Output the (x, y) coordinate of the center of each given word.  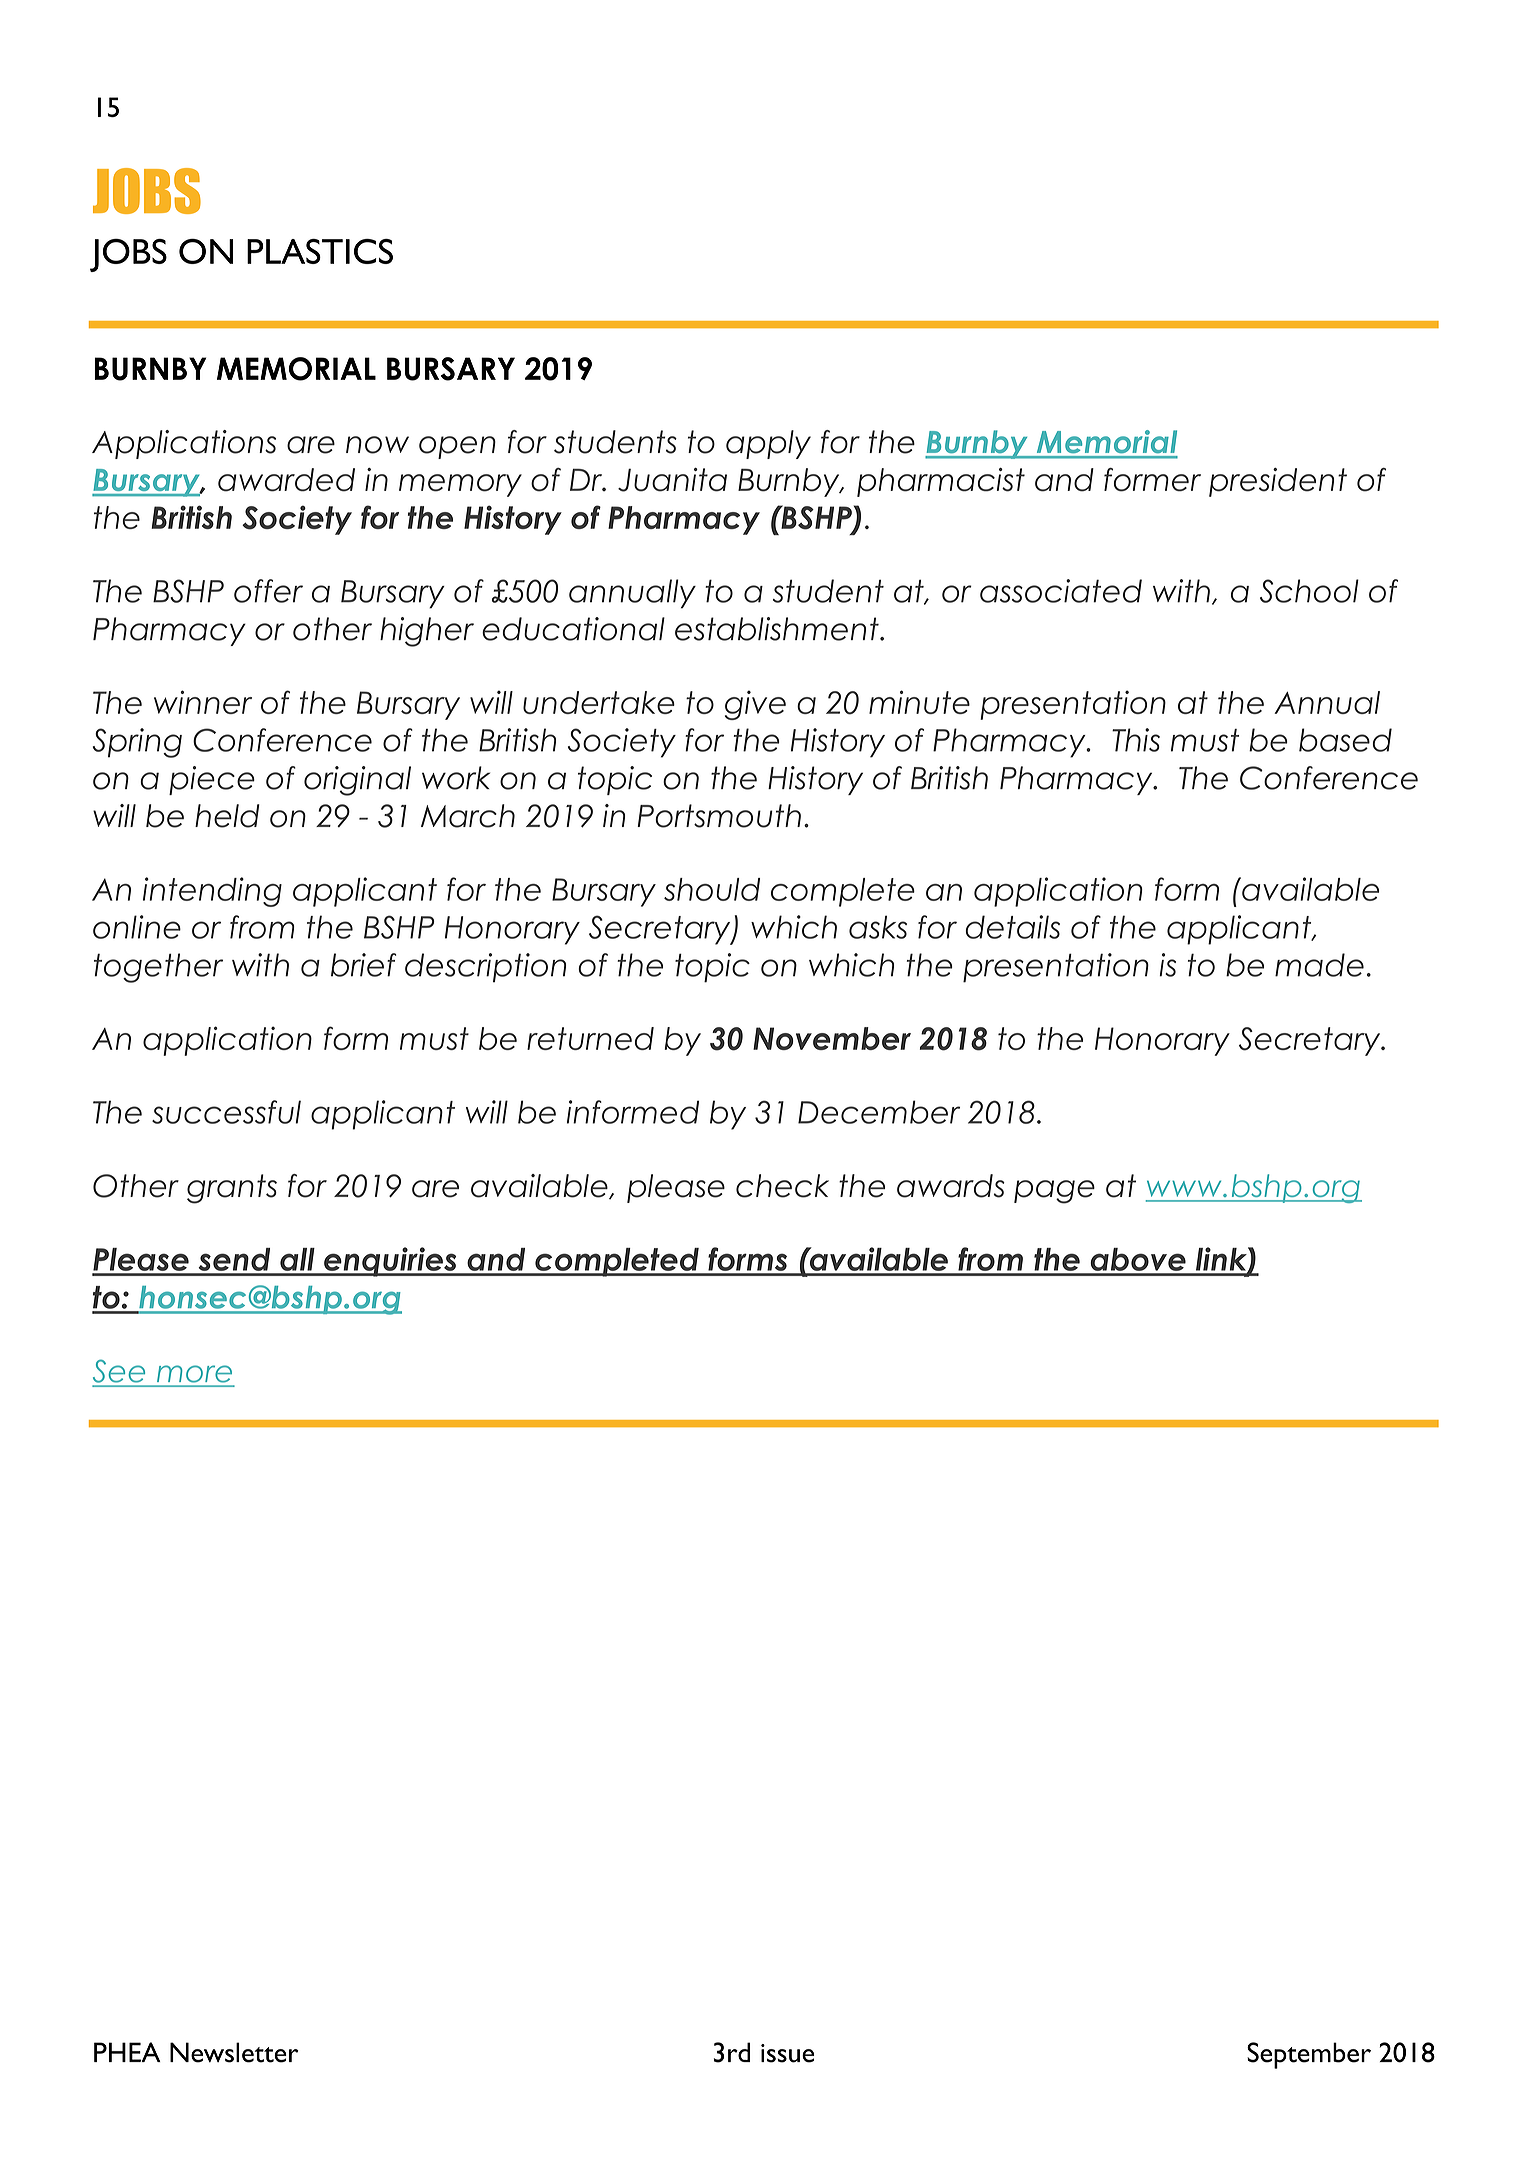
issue (787, 2053)
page (1054, 1192)
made (1319, 965)
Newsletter (234, 2052)
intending (212, 892)
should (712, 889)
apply (768, 444)
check (782, 1186)
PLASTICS (320, 251)
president (1278, 482)
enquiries (390, 1262)
